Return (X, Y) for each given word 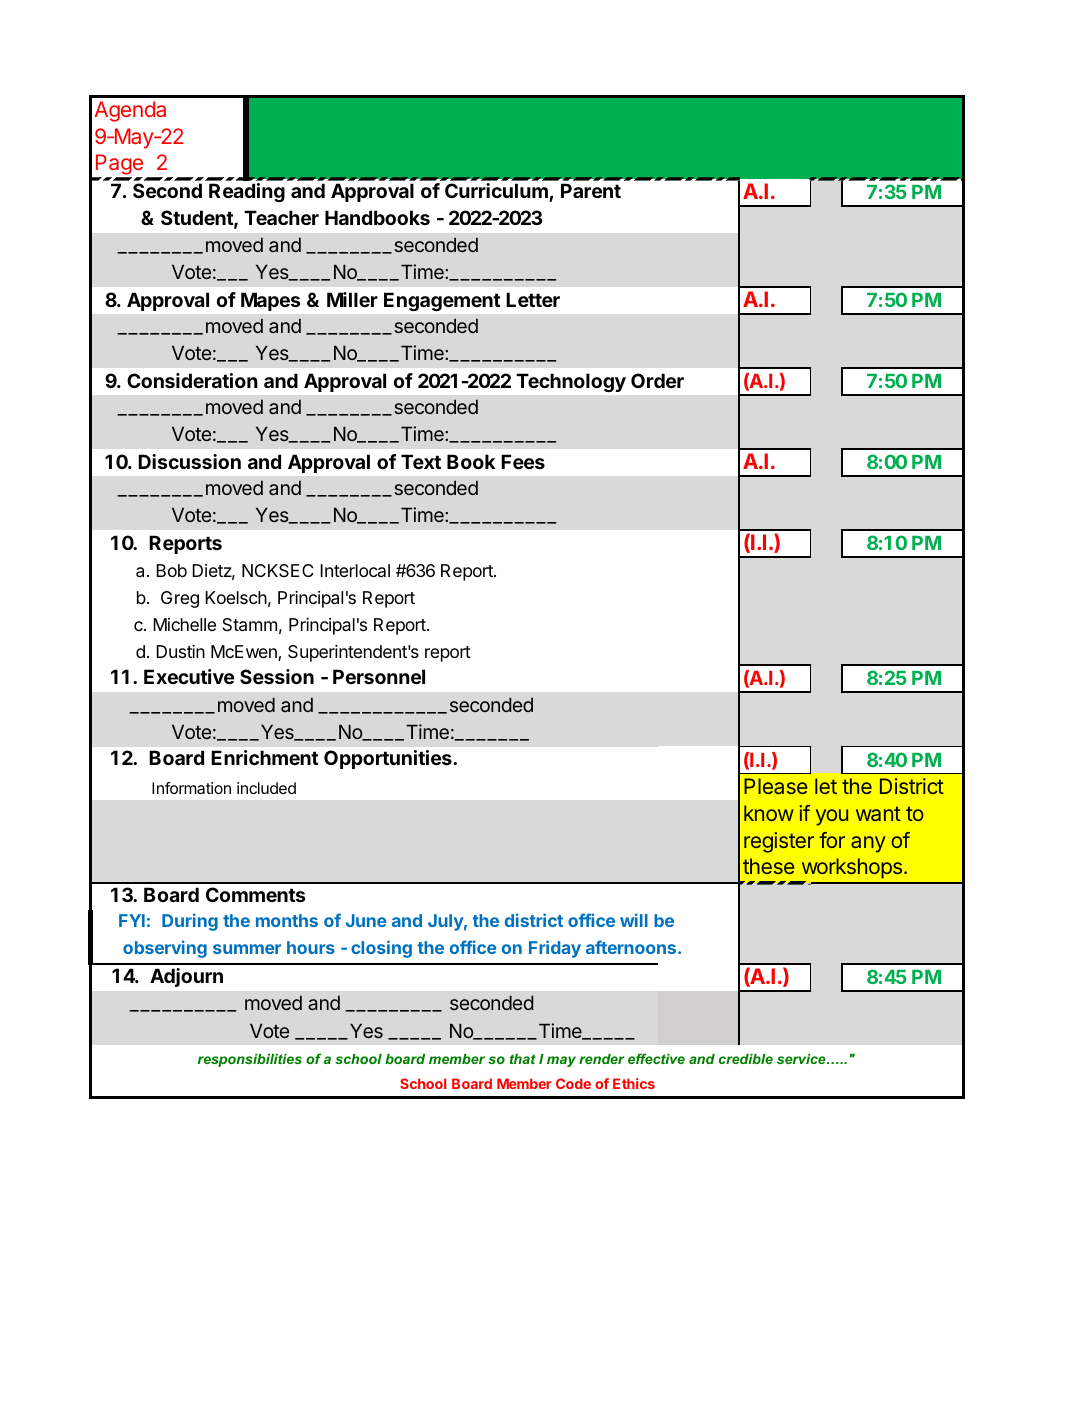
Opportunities (389, 759)
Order (657, 380)
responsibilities (250, 1060)
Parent (591, 190)
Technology (571, 383)
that (523, 1059)
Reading (247, 192)
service (802, 1059)
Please (776, 786)
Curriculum (497, 192)
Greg (180, 599)
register (779, 842)
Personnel (379, 676)
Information (191, 788)
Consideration (192, 380)
